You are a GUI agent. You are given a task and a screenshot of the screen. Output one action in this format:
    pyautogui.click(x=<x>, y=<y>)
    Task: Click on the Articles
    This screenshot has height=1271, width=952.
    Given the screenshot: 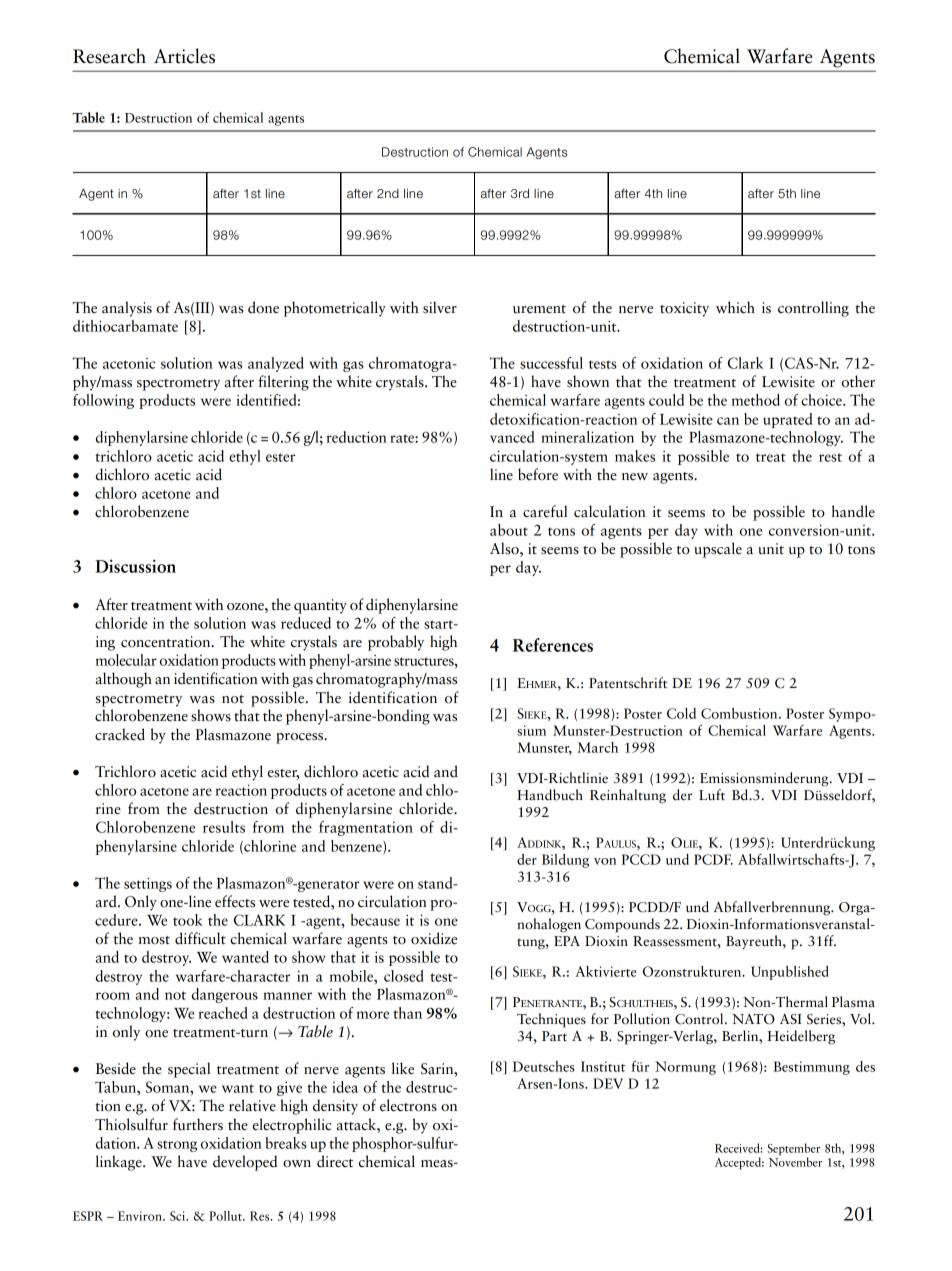 What is the action you would take?
    pyautogui.click(x=184, y=56)
